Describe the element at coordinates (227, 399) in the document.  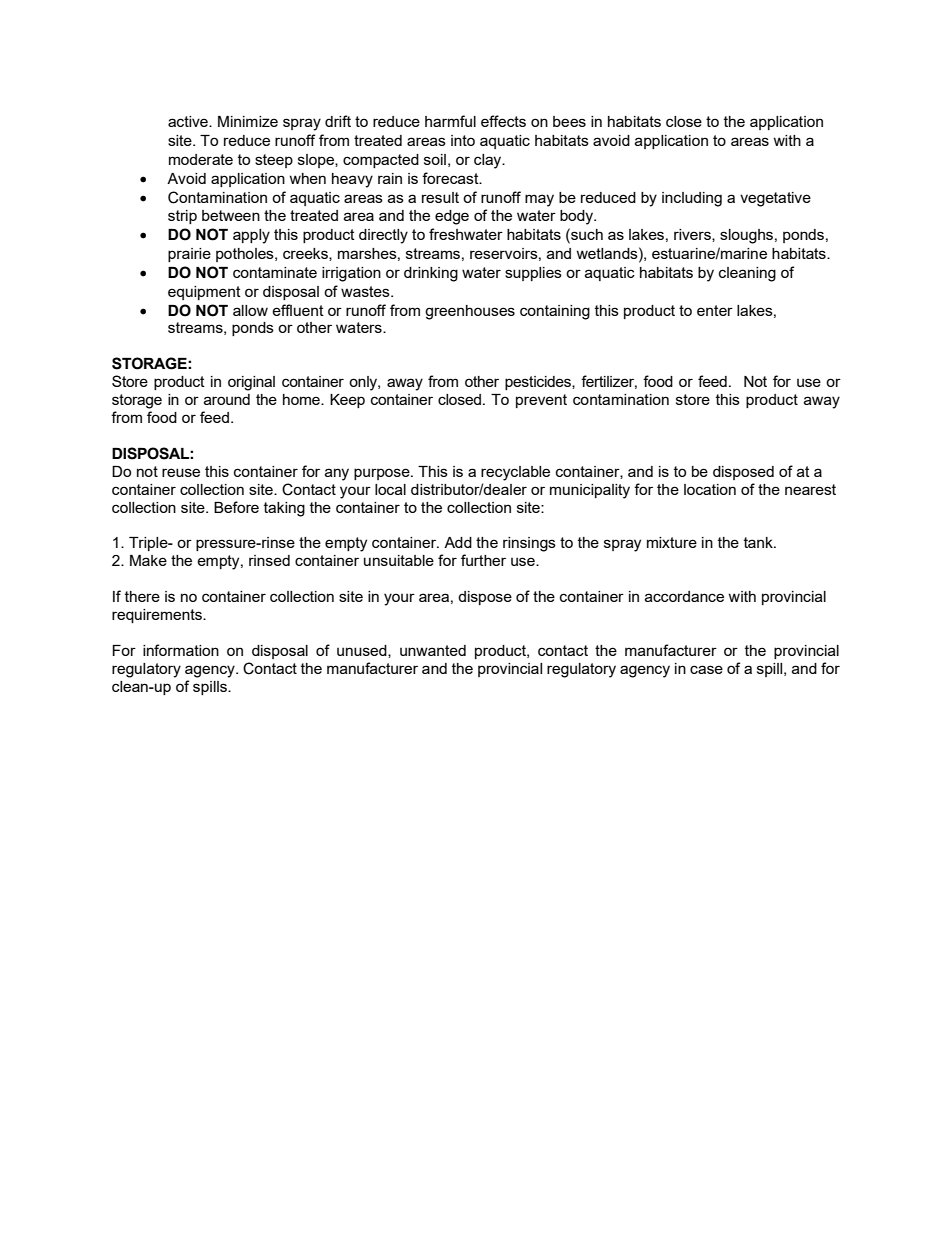
I see `around` at that location.
